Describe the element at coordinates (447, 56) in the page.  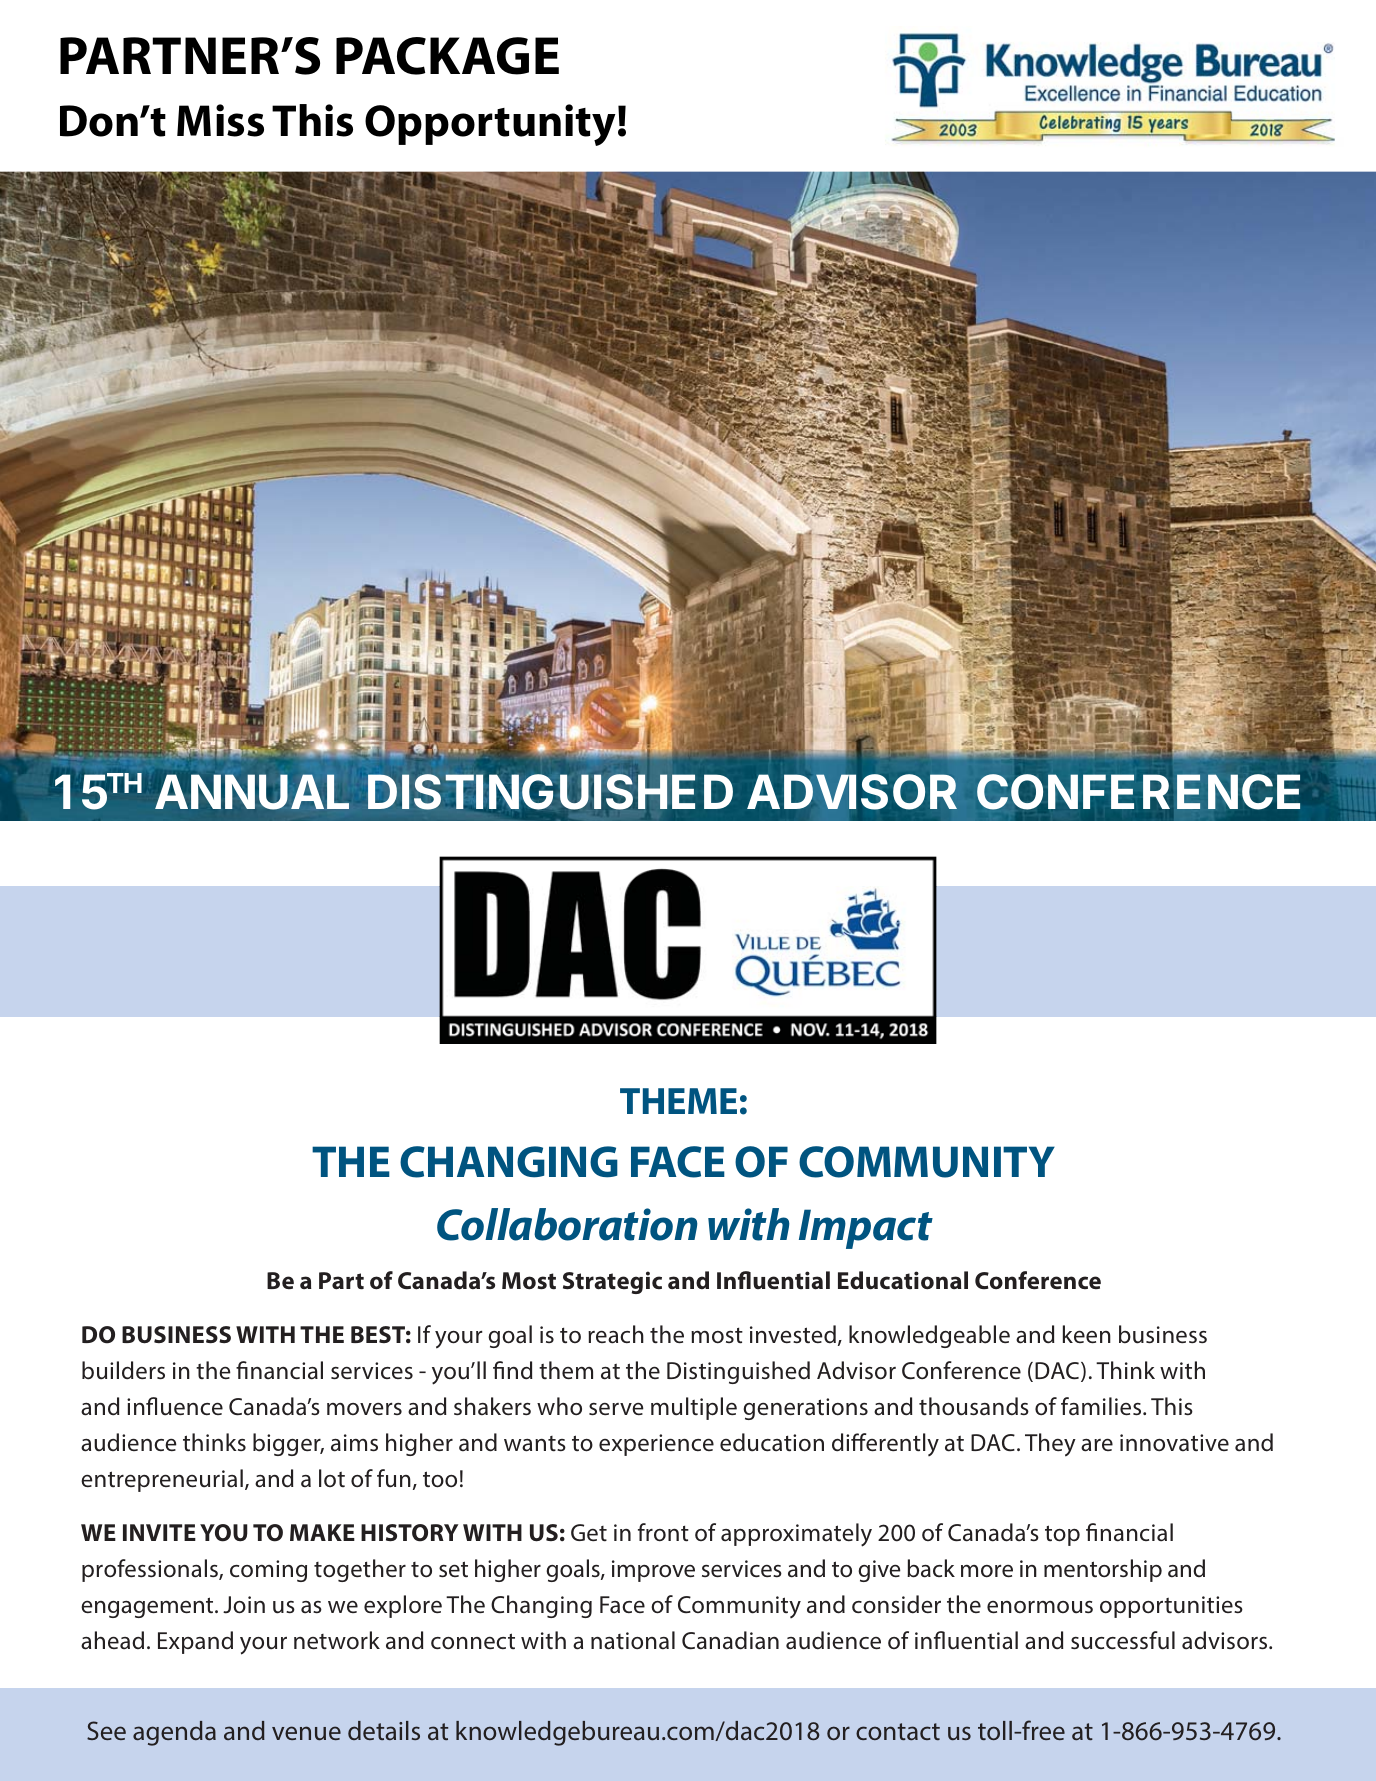
I see `PACKAGE` at that location.
